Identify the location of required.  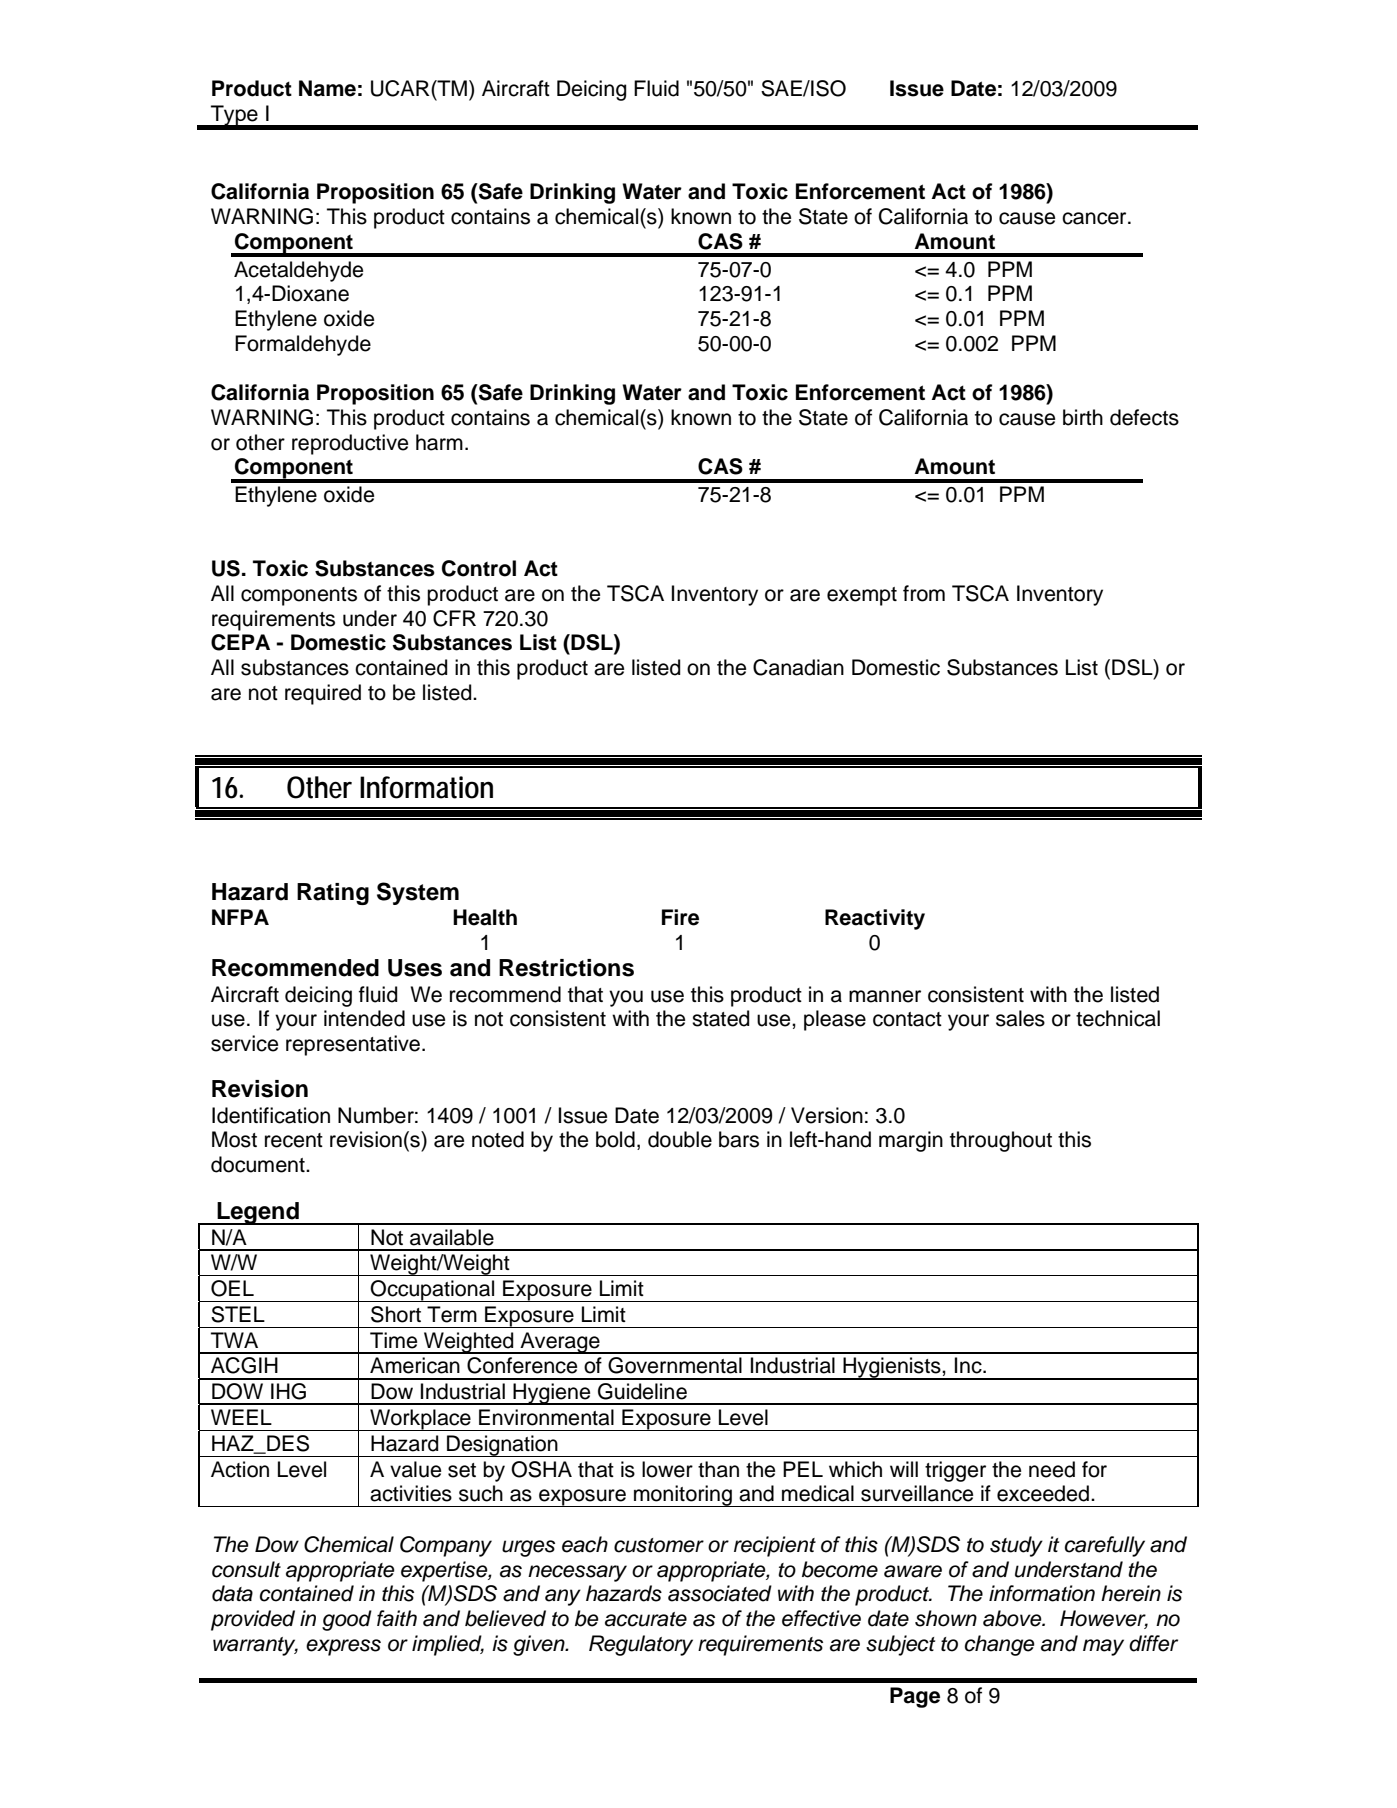
(323, 694).
